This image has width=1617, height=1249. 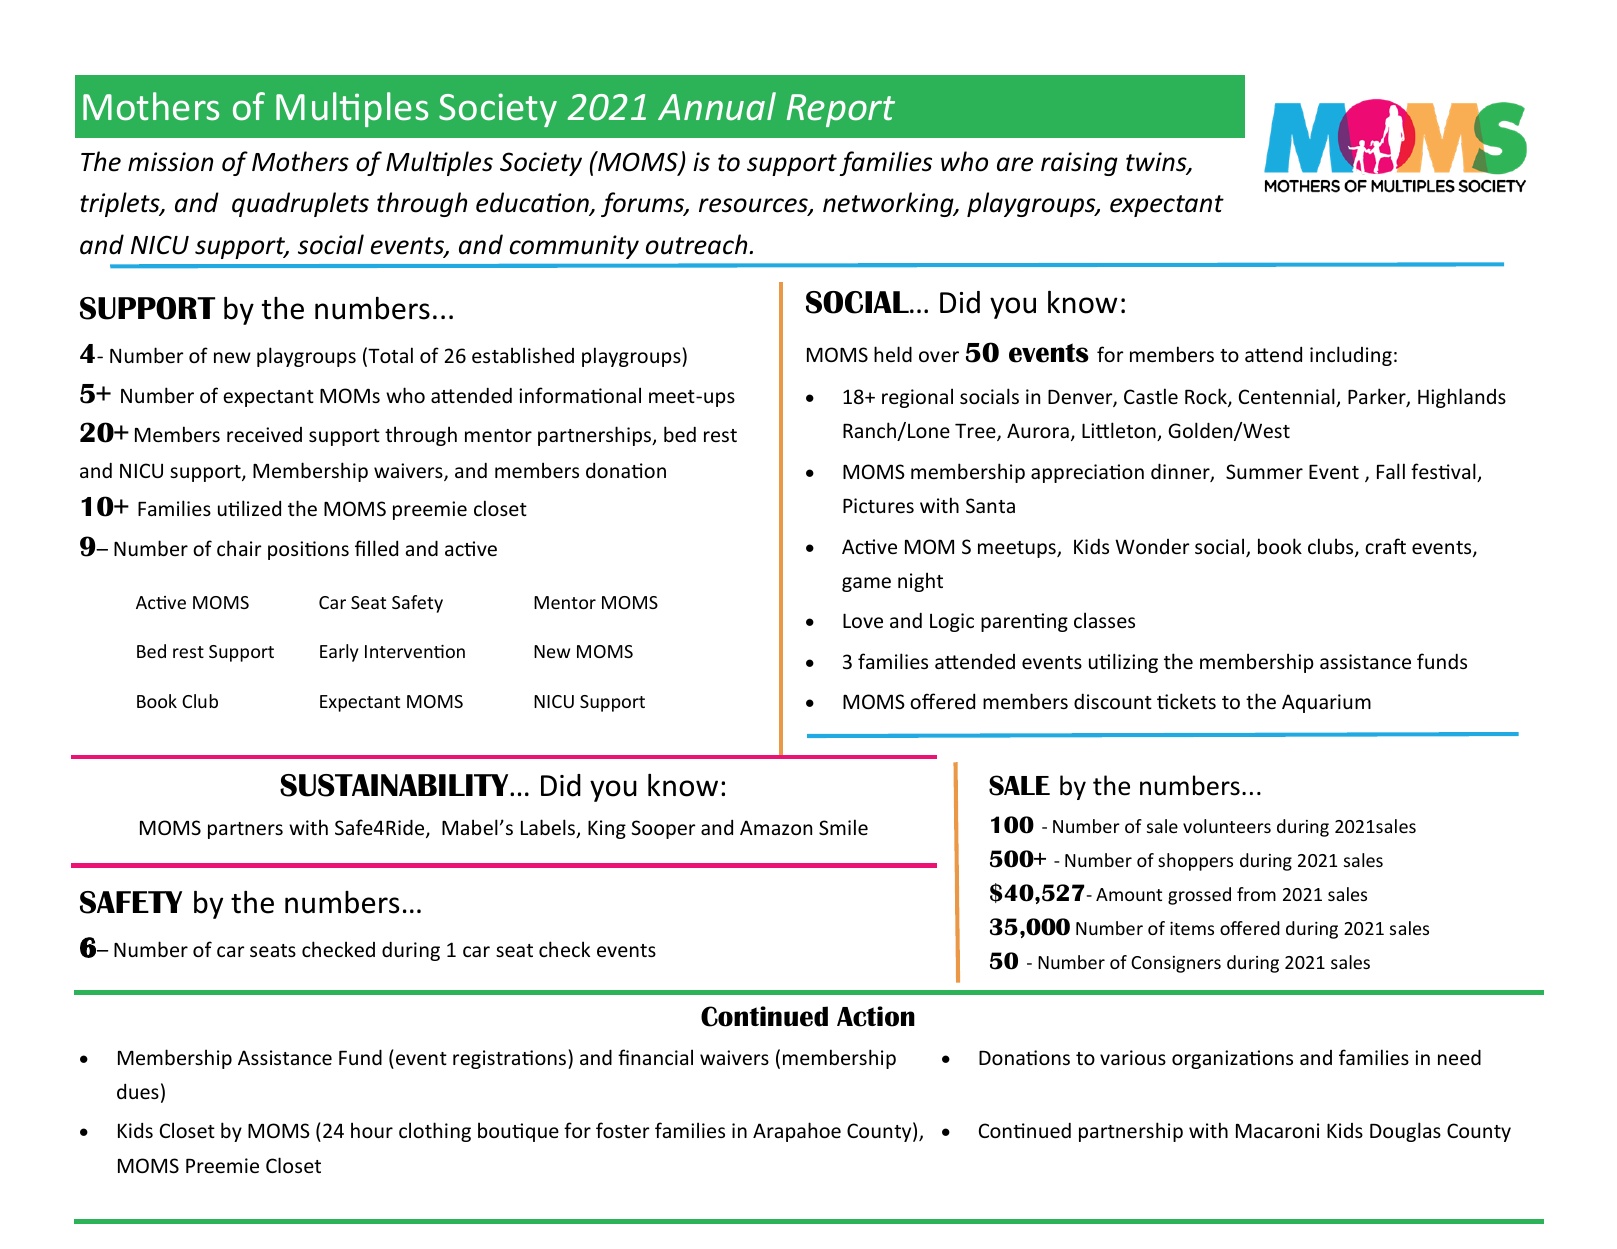 I want to click on classes, so click(x=1104, y=620).
